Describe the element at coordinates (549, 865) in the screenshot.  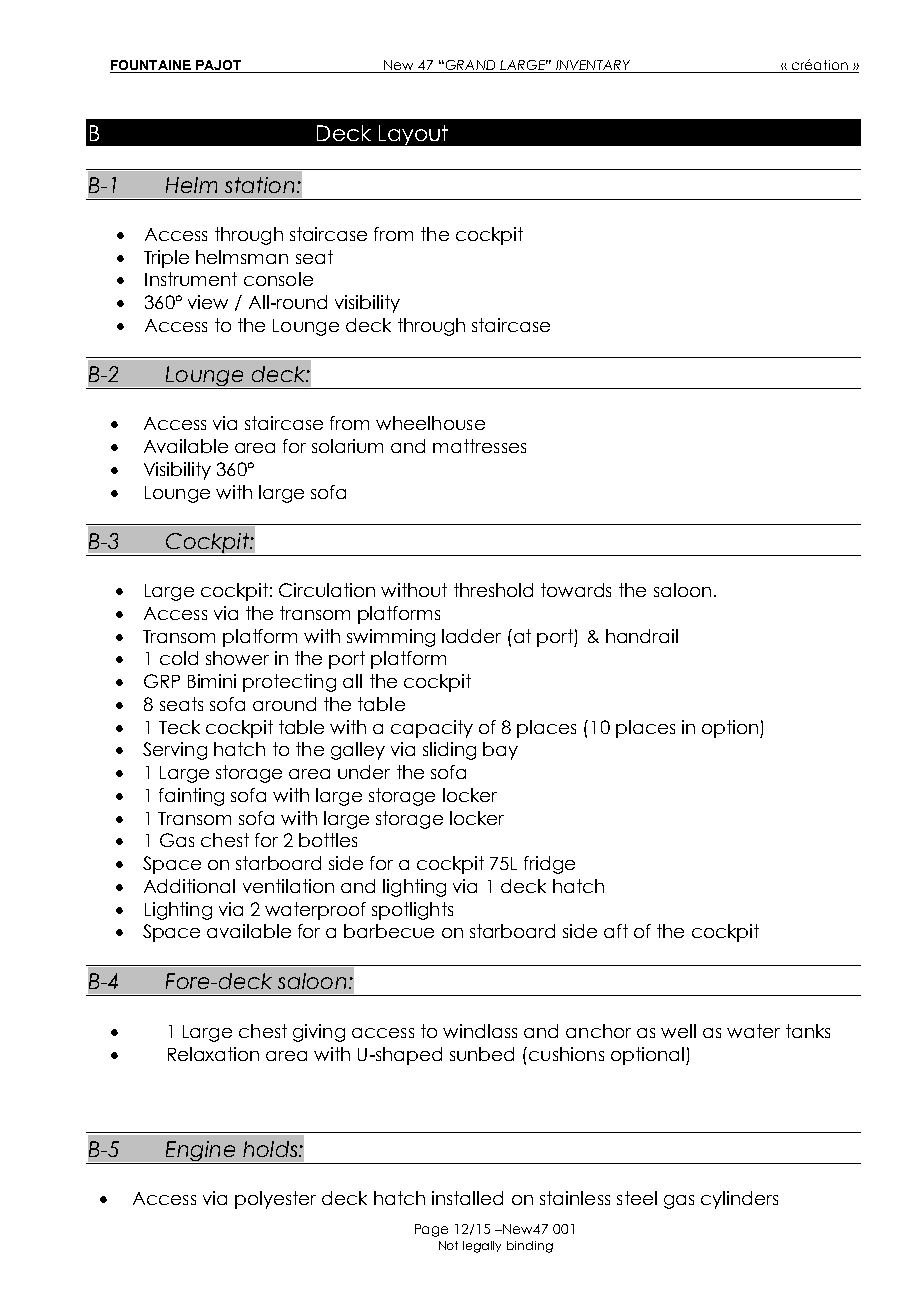
I see `fridge` at that location.
